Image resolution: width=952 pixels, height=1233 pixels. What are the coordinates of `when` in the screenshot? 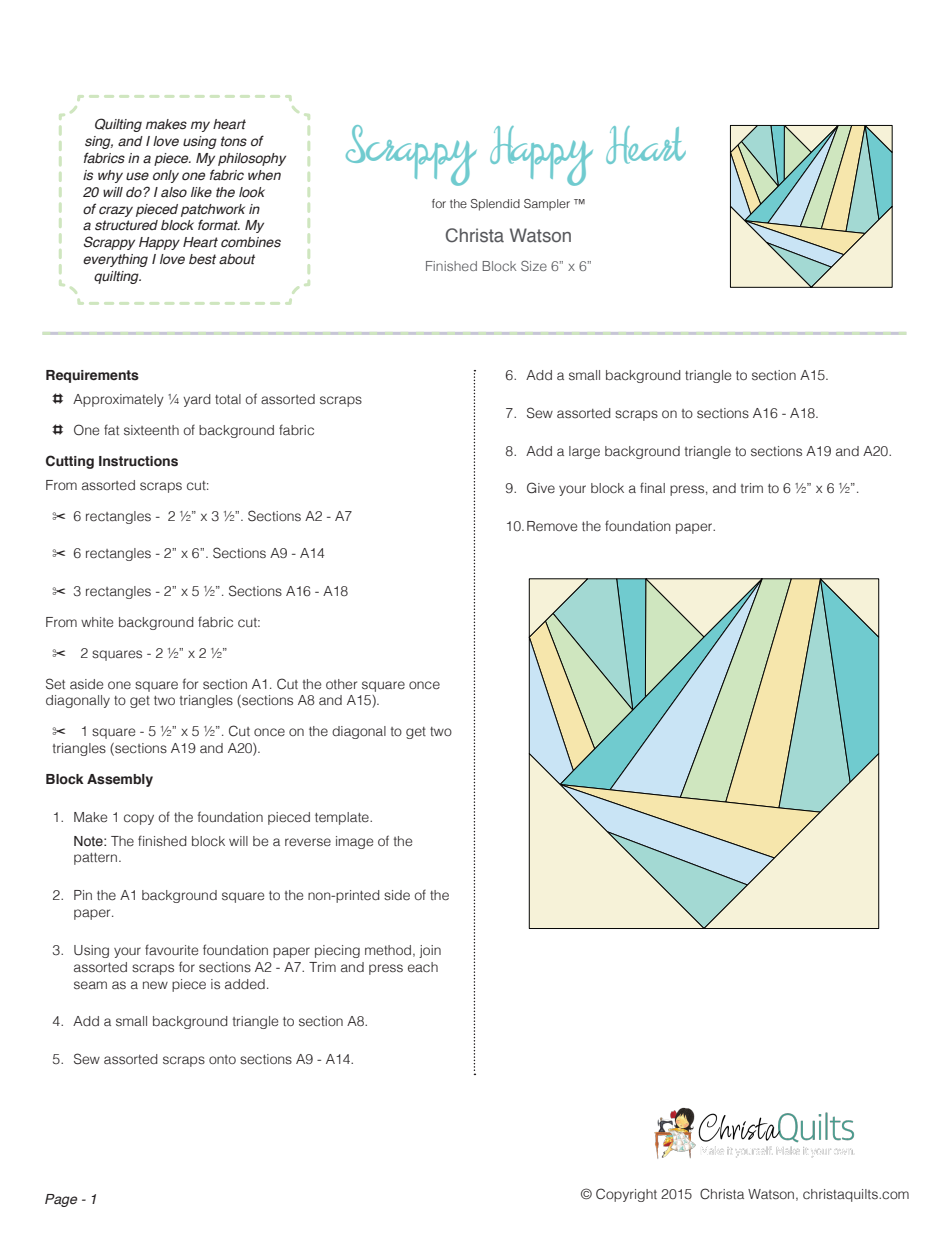 It's located at (264, 175).
